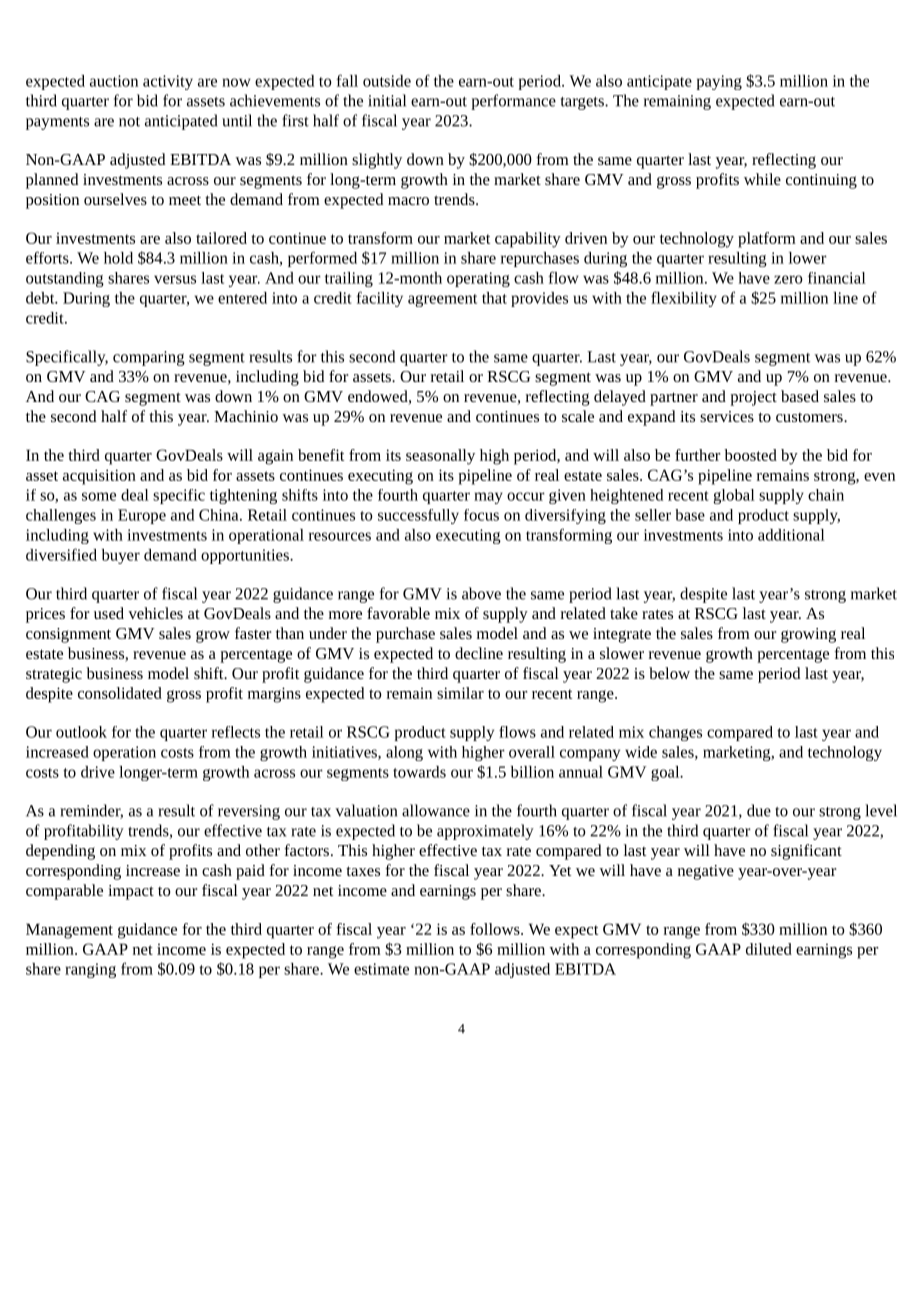 The height and width of the document is (1308, 924). Describe the element at coordinates (460, 693) in the document. I see `similar` at that location.
